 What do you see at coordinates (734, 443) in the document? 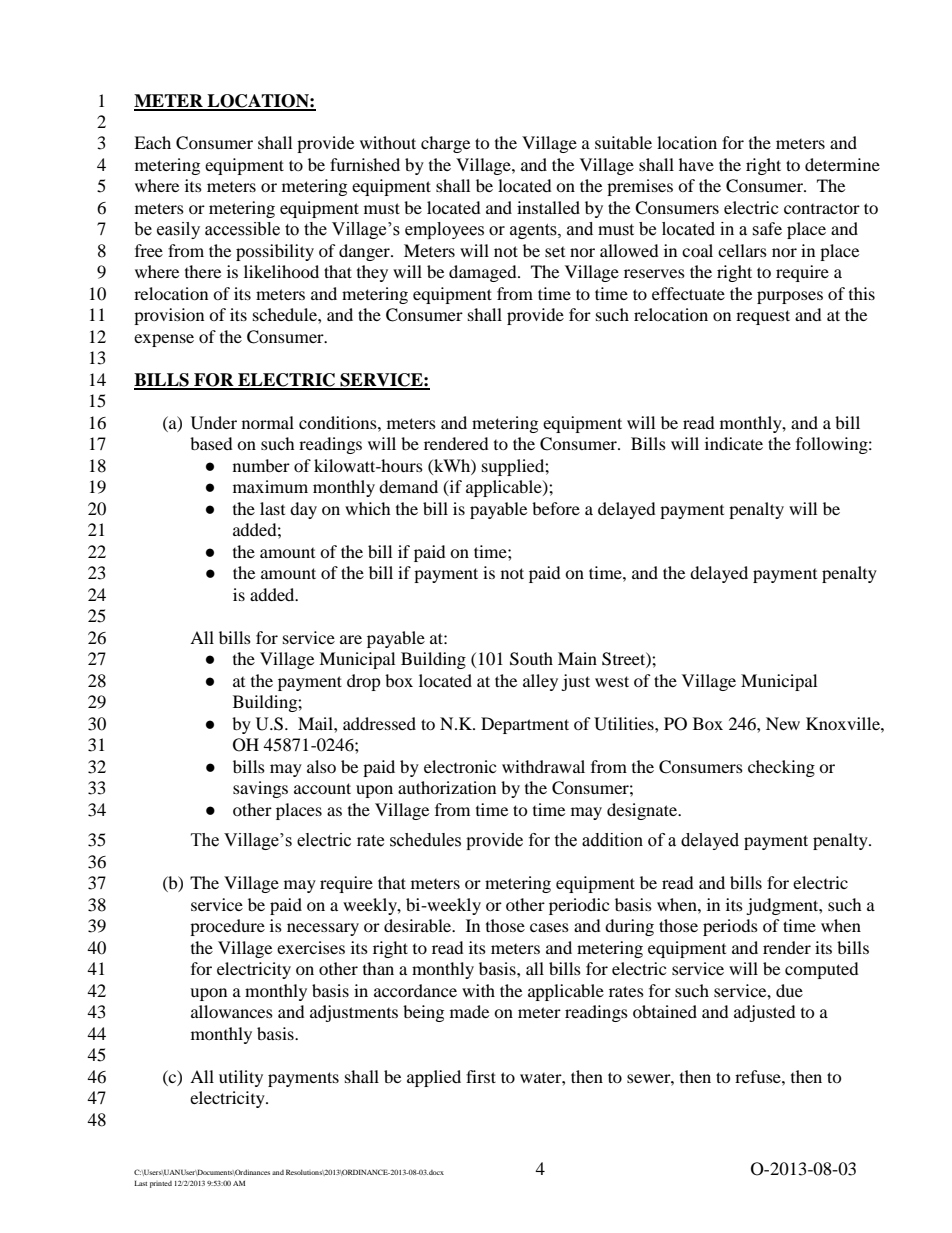
I see `indicate` at bounding box center [734, 443].
